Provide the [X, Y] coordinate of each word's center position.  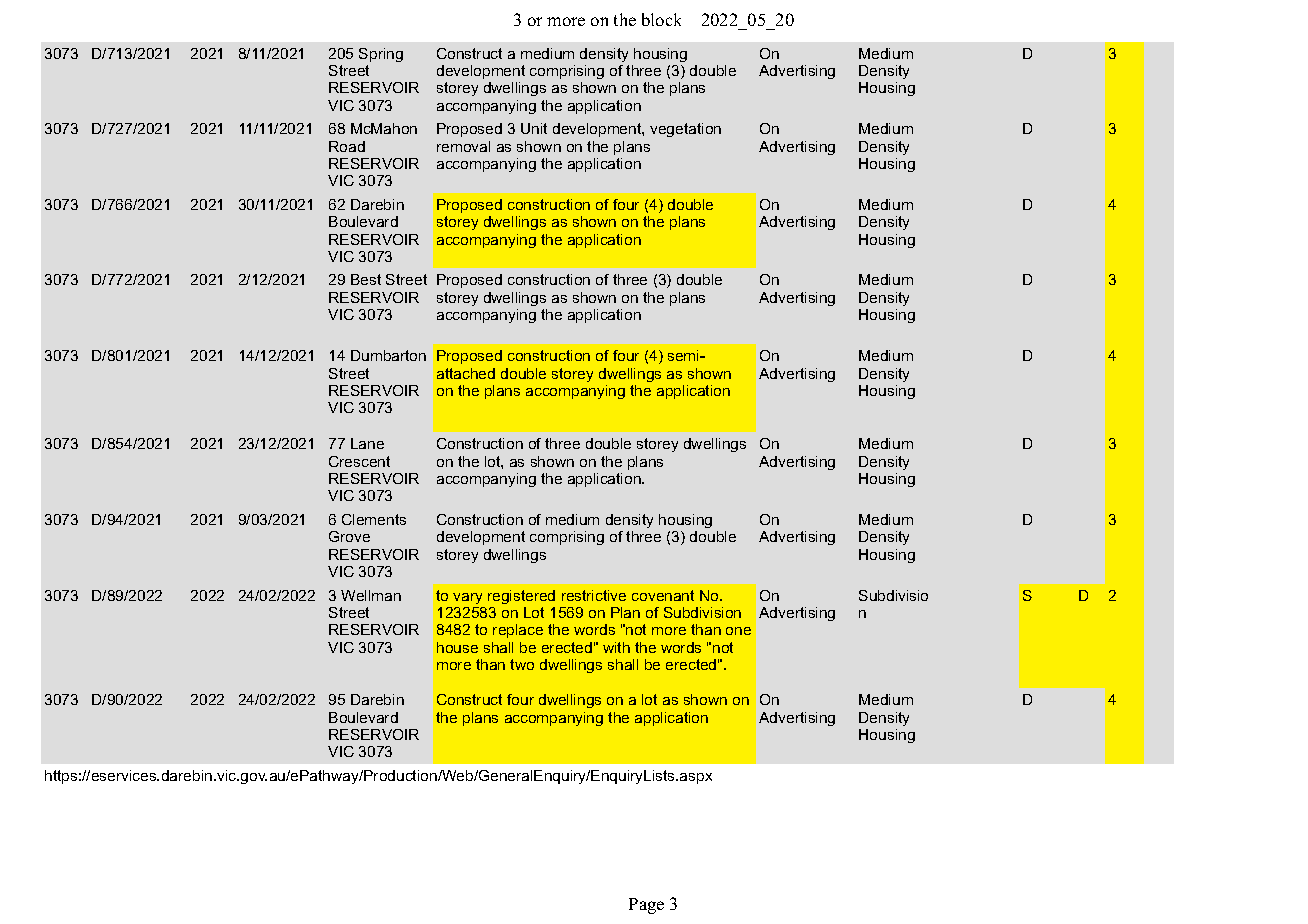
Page [646, 906]
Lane [367, 443]
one [738, 631]
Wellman [371, 595]
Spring [381, 55]
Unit [534, 128]
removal [463, 146]
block [661, 19]
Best [366, 279]
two [522, 664]
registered [521, 597]
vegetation [685, 130]
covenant [663, 595]
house [457, 647]
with [616, 647]
